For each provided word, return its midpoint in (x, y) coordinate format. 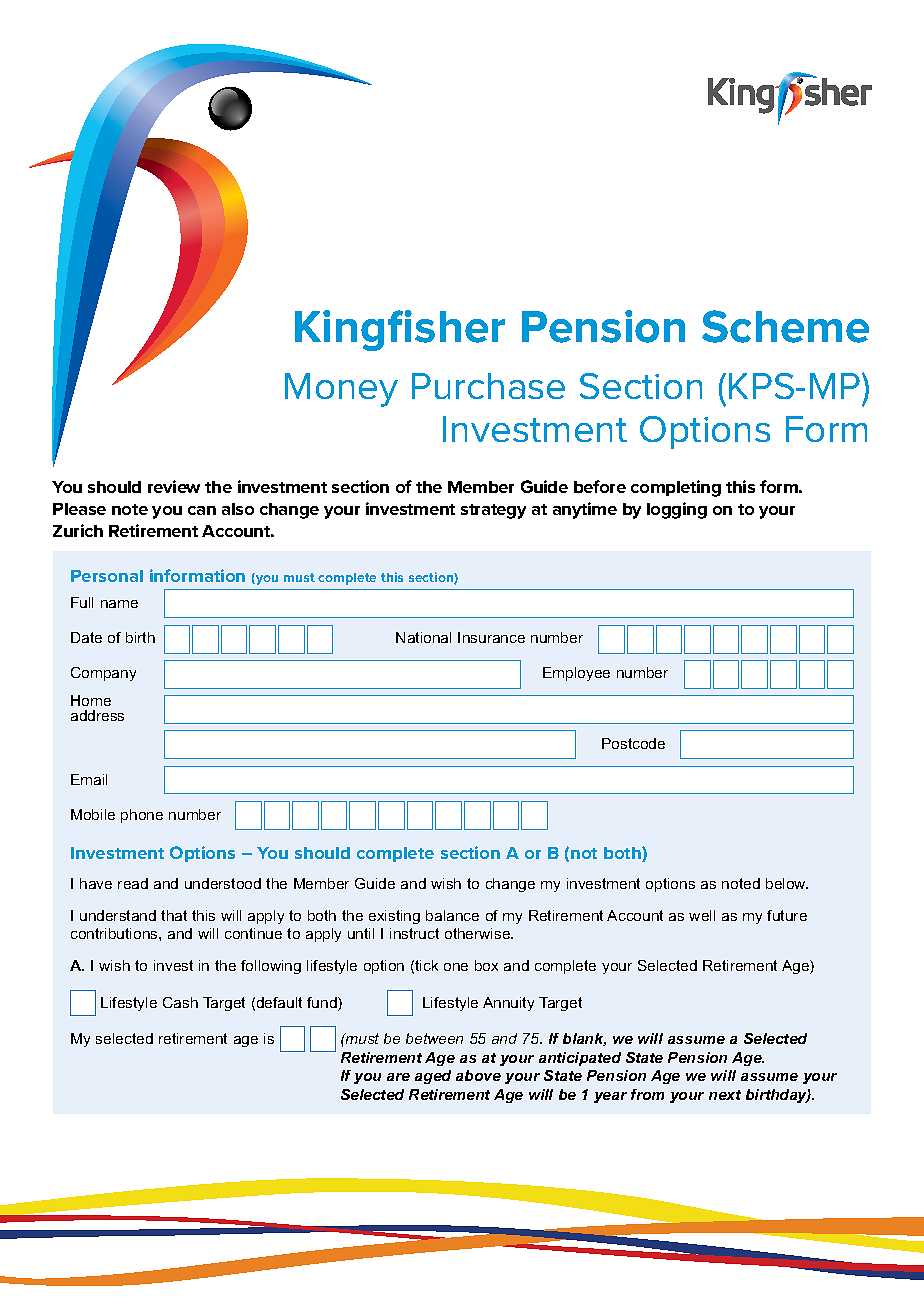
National (423, 637)
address (97, 715)
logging (677, 510)
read (133, 883)
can (202, 510)
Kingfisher (400, 330)
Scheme (785, 326)
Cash (180, 1002)
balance (452, 915)
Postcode (633, 743)
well (702, 915)
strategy (493, 511)
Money (341, 390)
